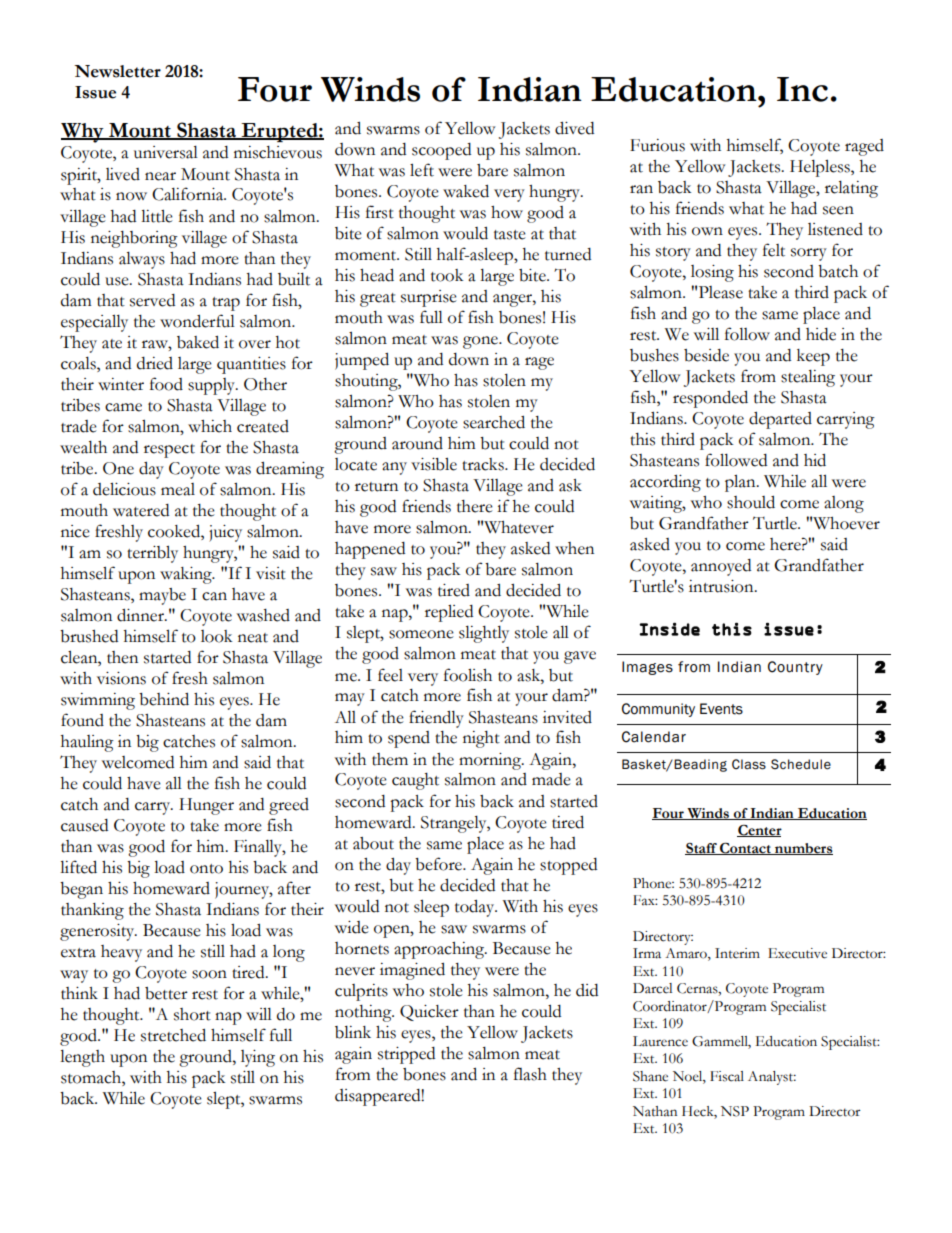  I want to click on Newsletter, so click(117, 71).
